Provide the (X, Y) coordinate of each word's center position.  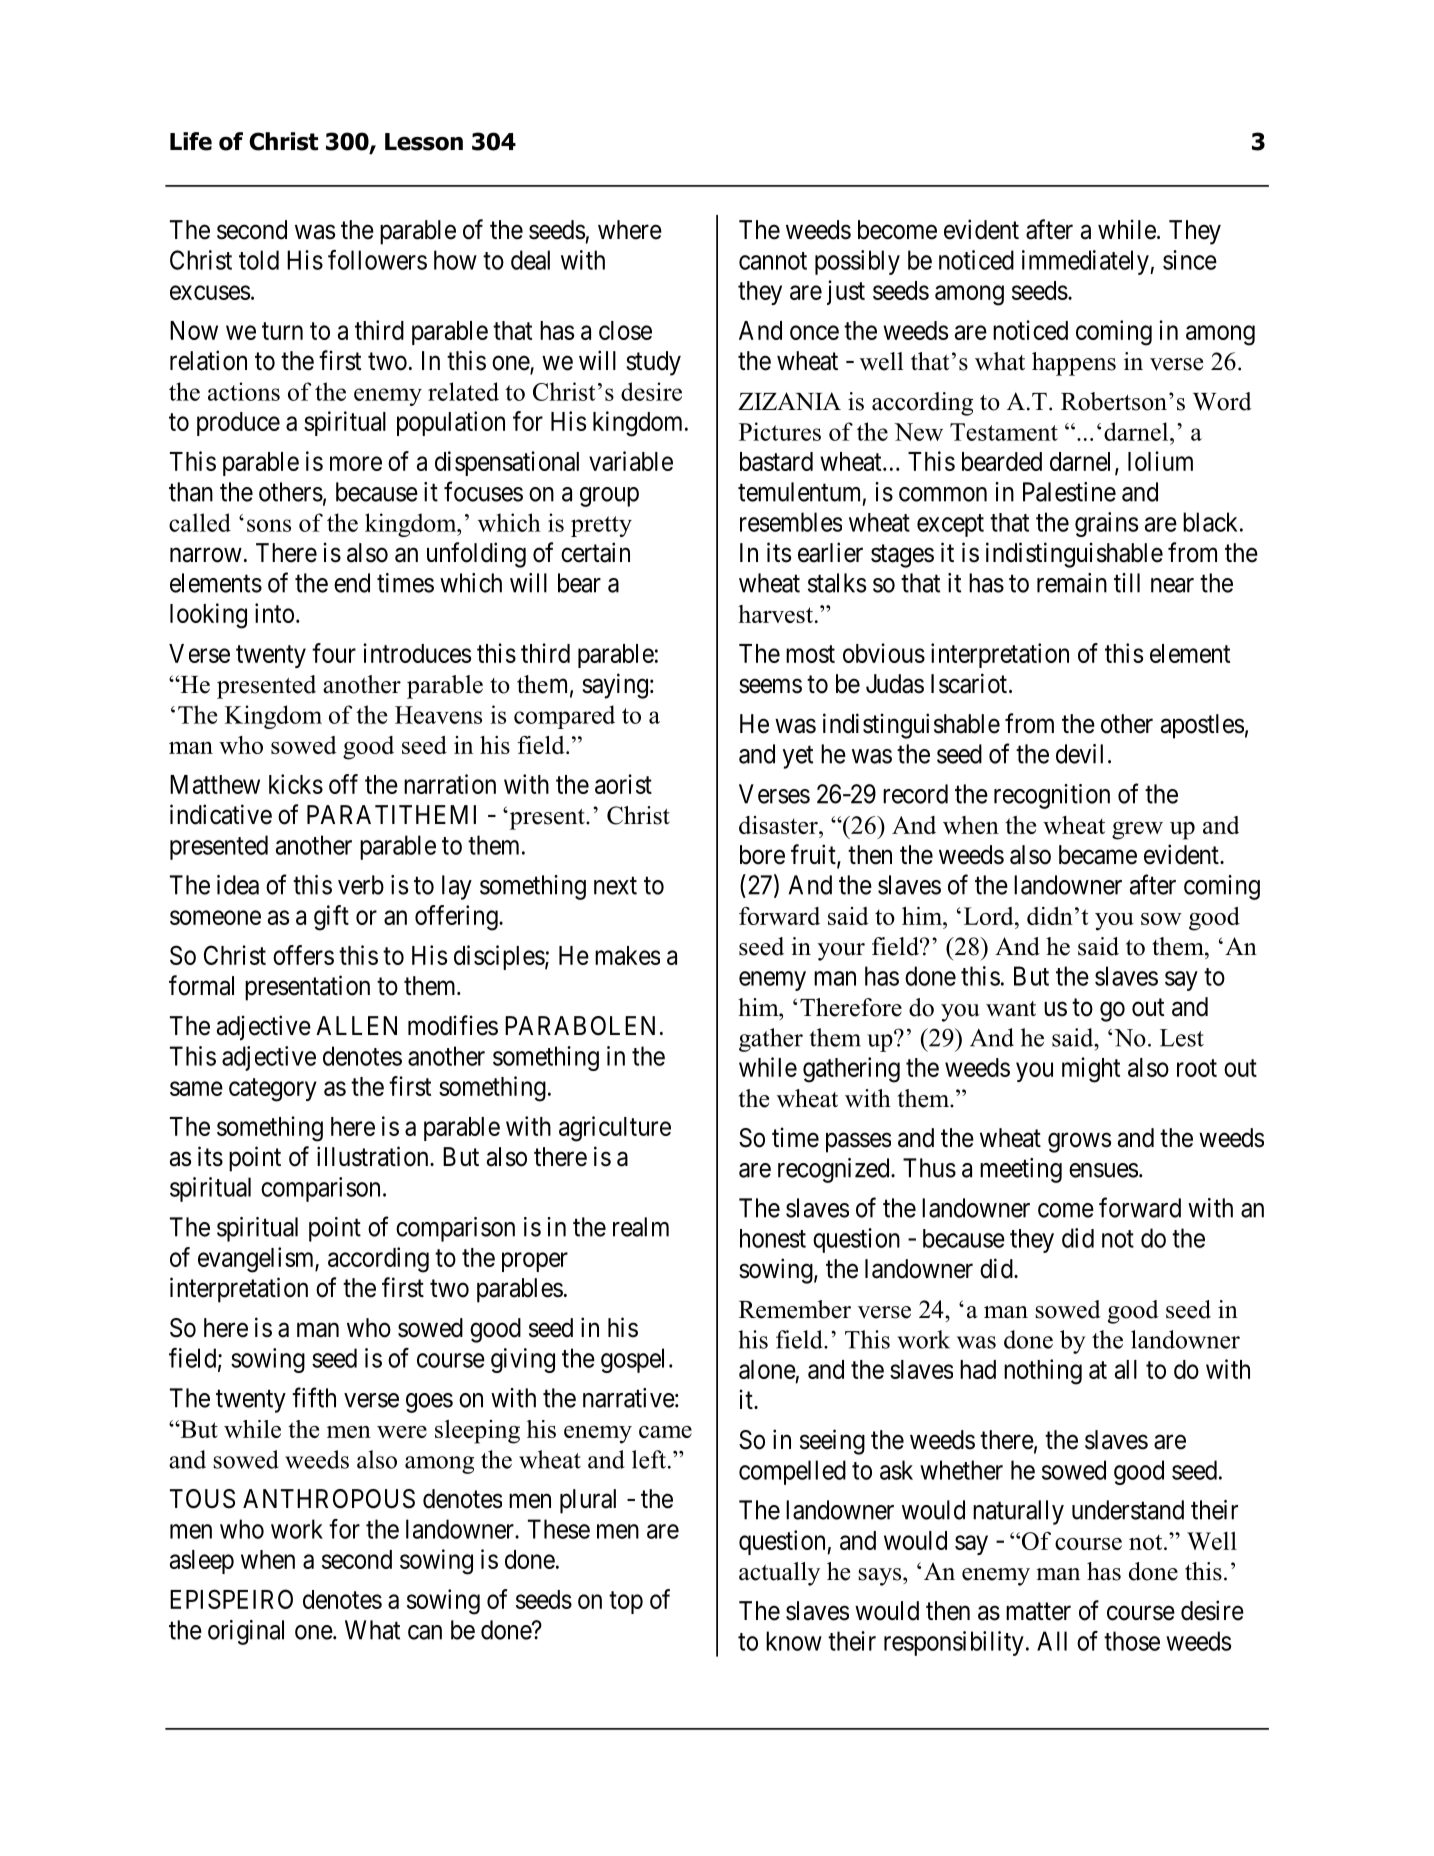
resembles (791, 522)
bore (762, 855)
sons (269, 525)
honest (773, 1238)
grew (1137, 831)
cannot (773, 261)
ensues (1103, 1170)
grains (1106, 524)
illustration (374, 1156)
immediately (1086, 262)
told (259, 260)
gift (331, 918)
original (246, 1632)
